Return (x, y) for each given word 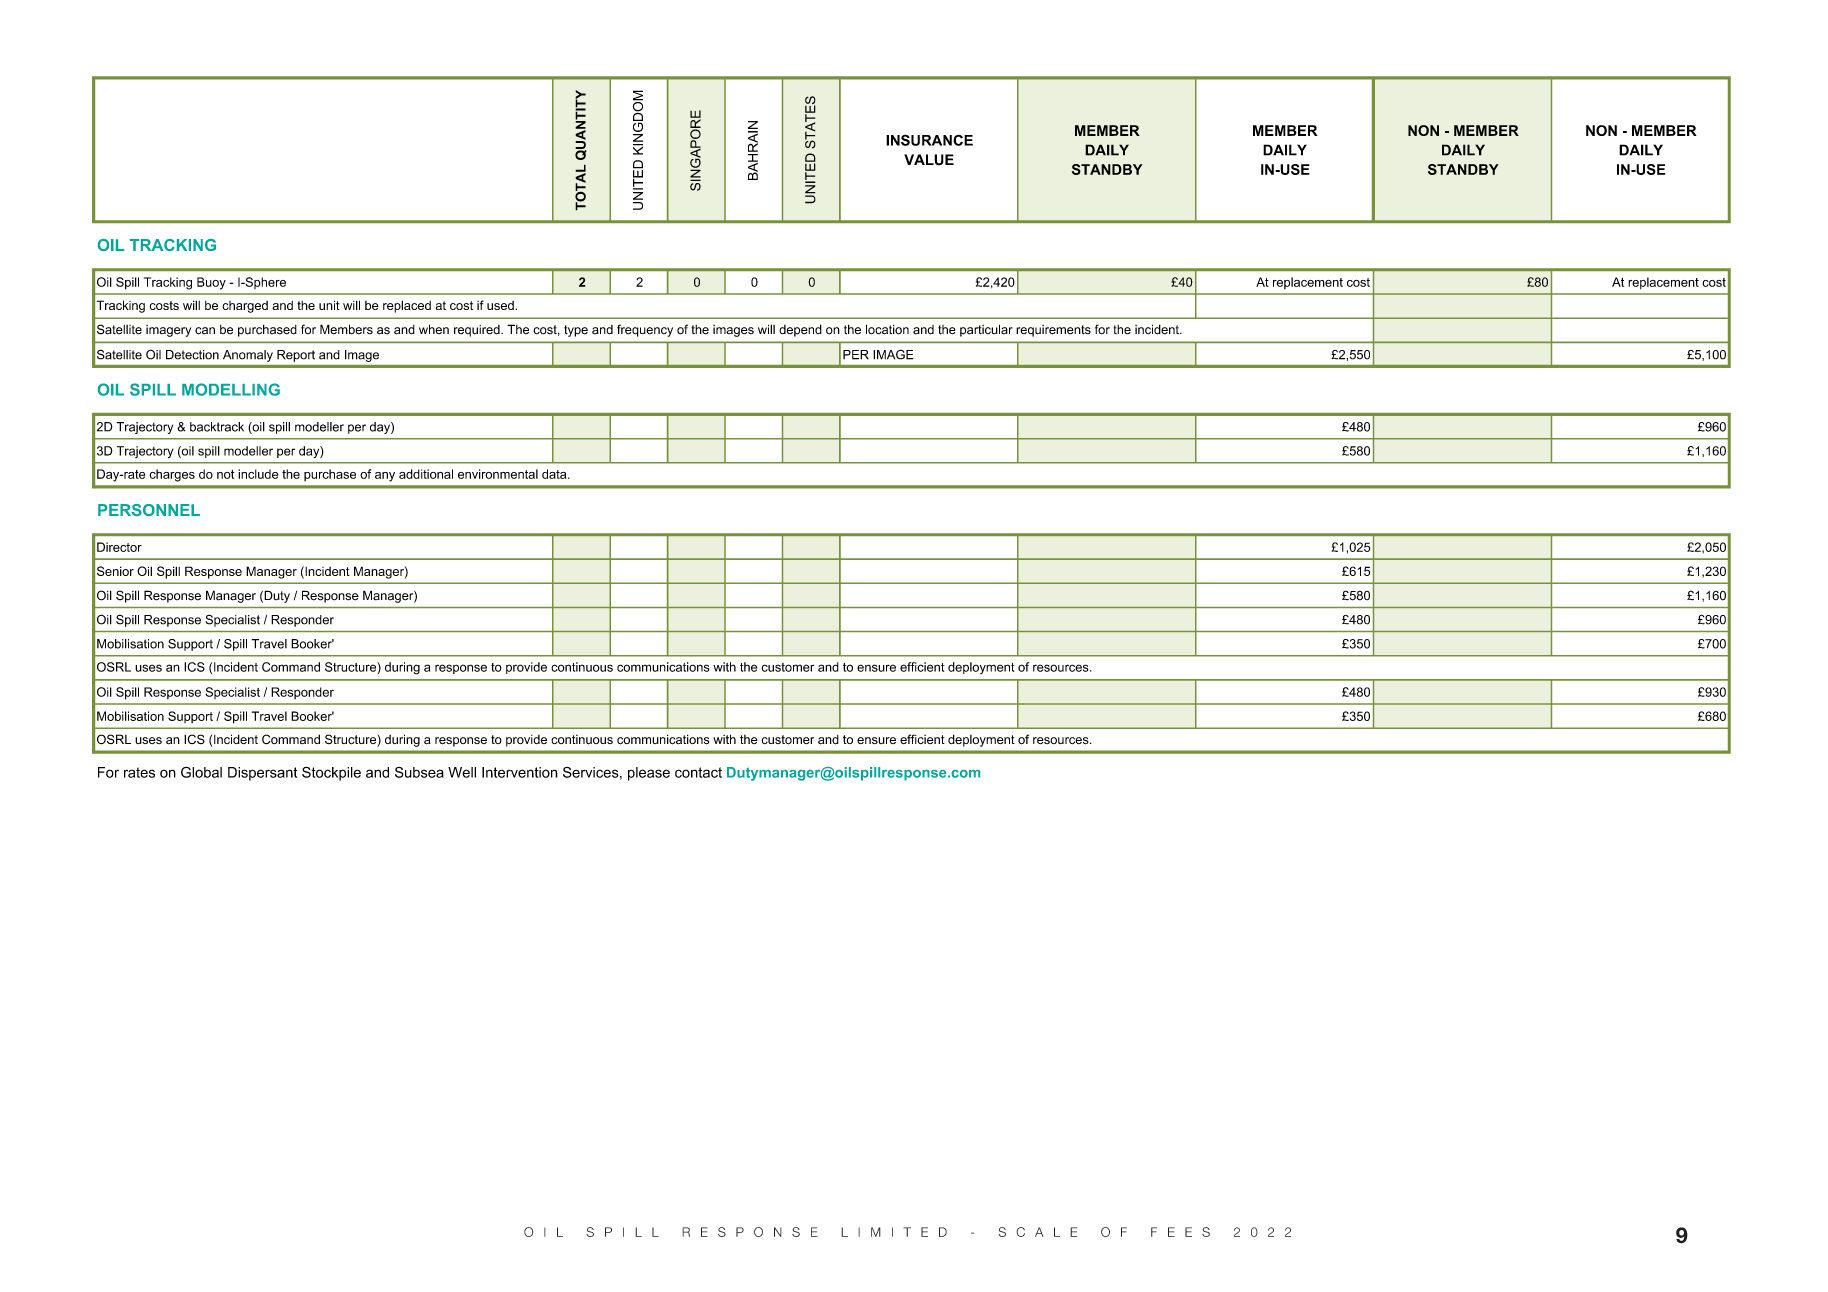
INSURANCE (929, 140)
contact (698, 772)
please (649, 774)
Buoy (211, 283)
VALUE (929, 160)
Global (201, 772)
